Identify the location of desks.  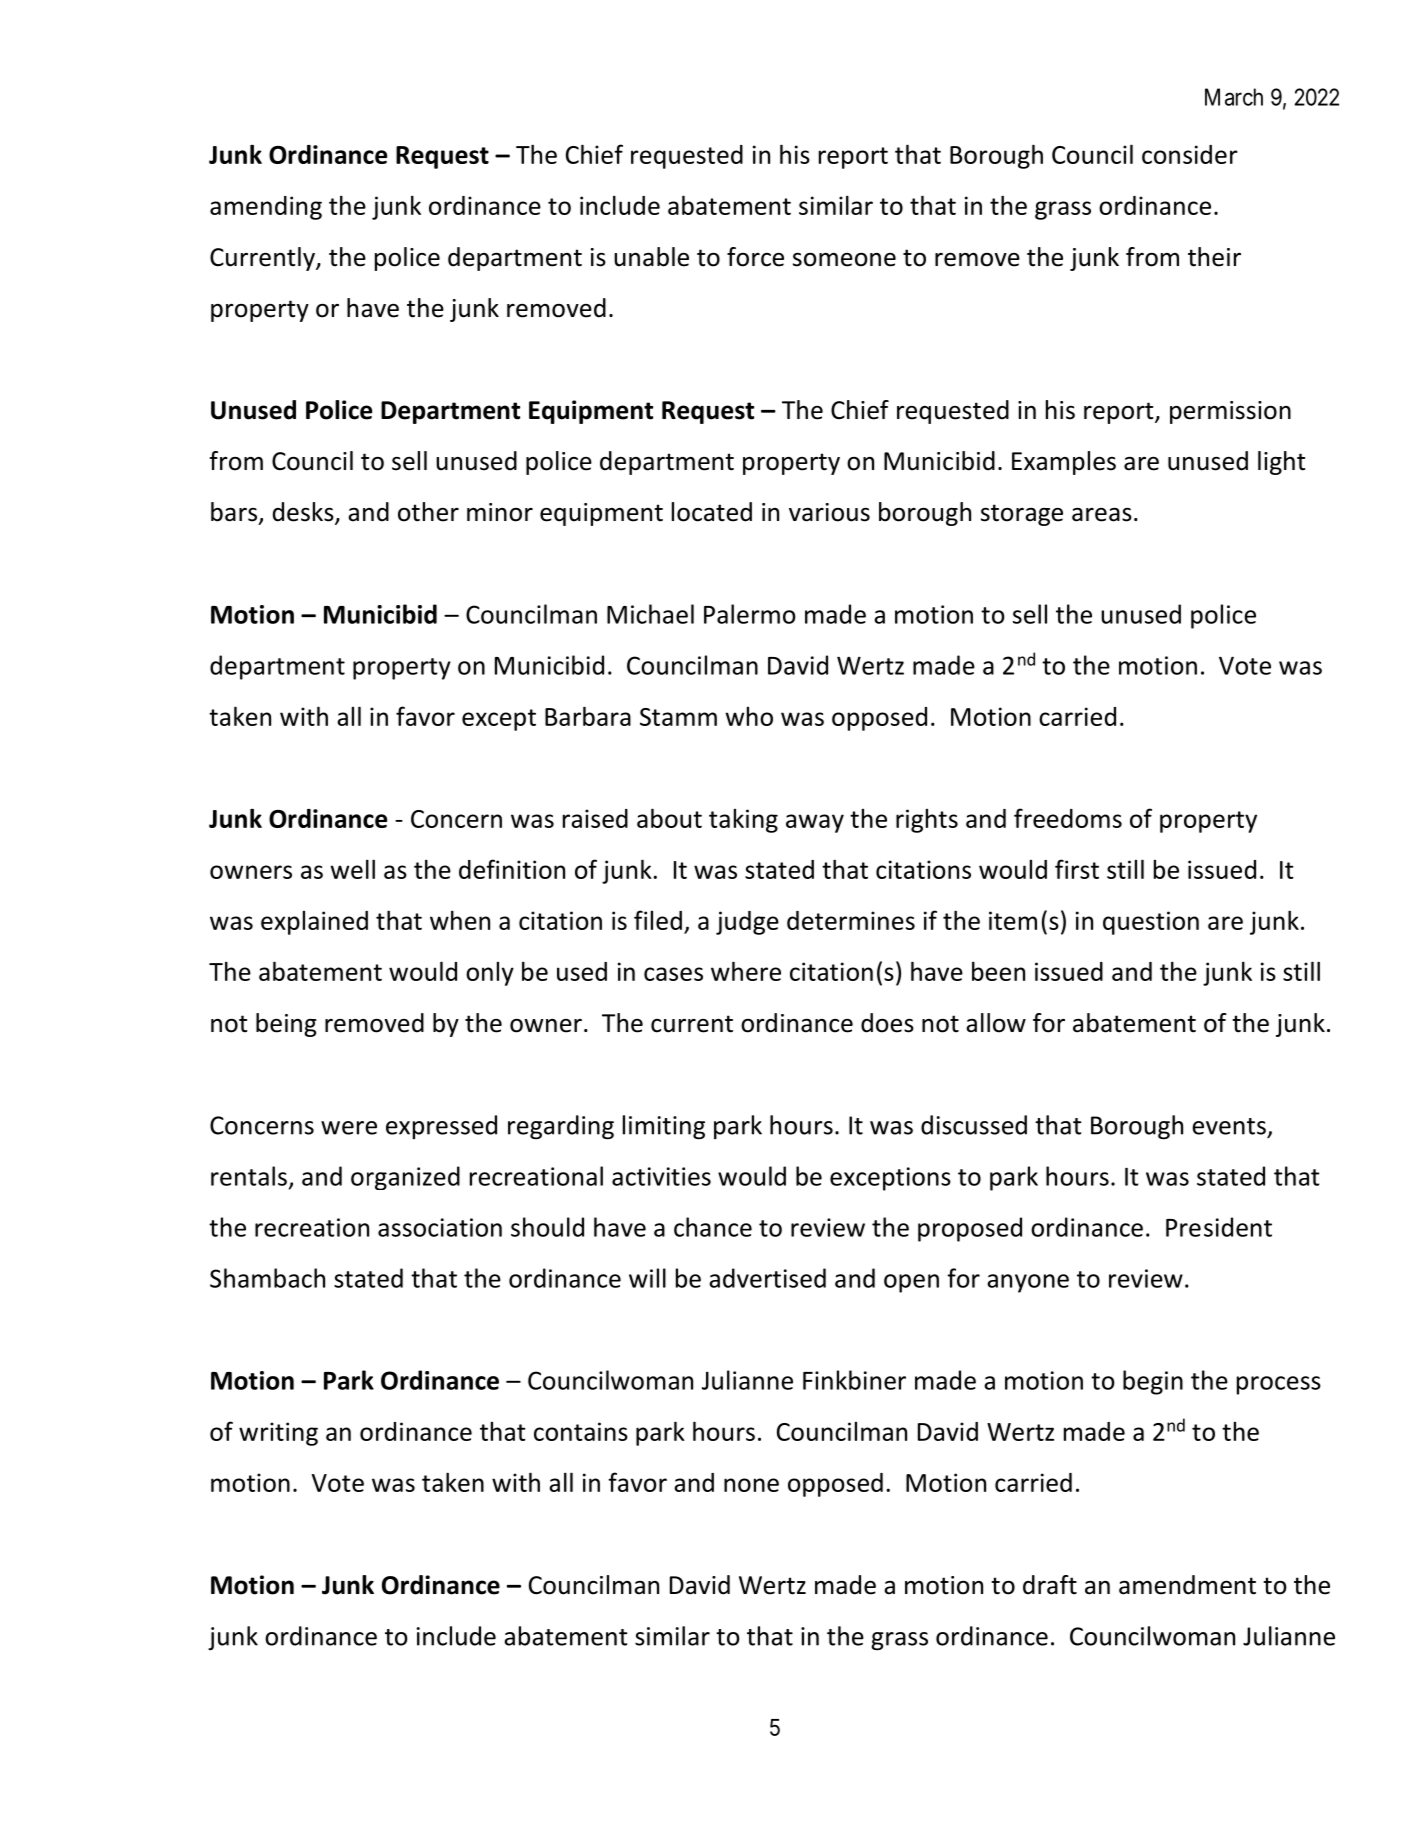
(304, 513).
